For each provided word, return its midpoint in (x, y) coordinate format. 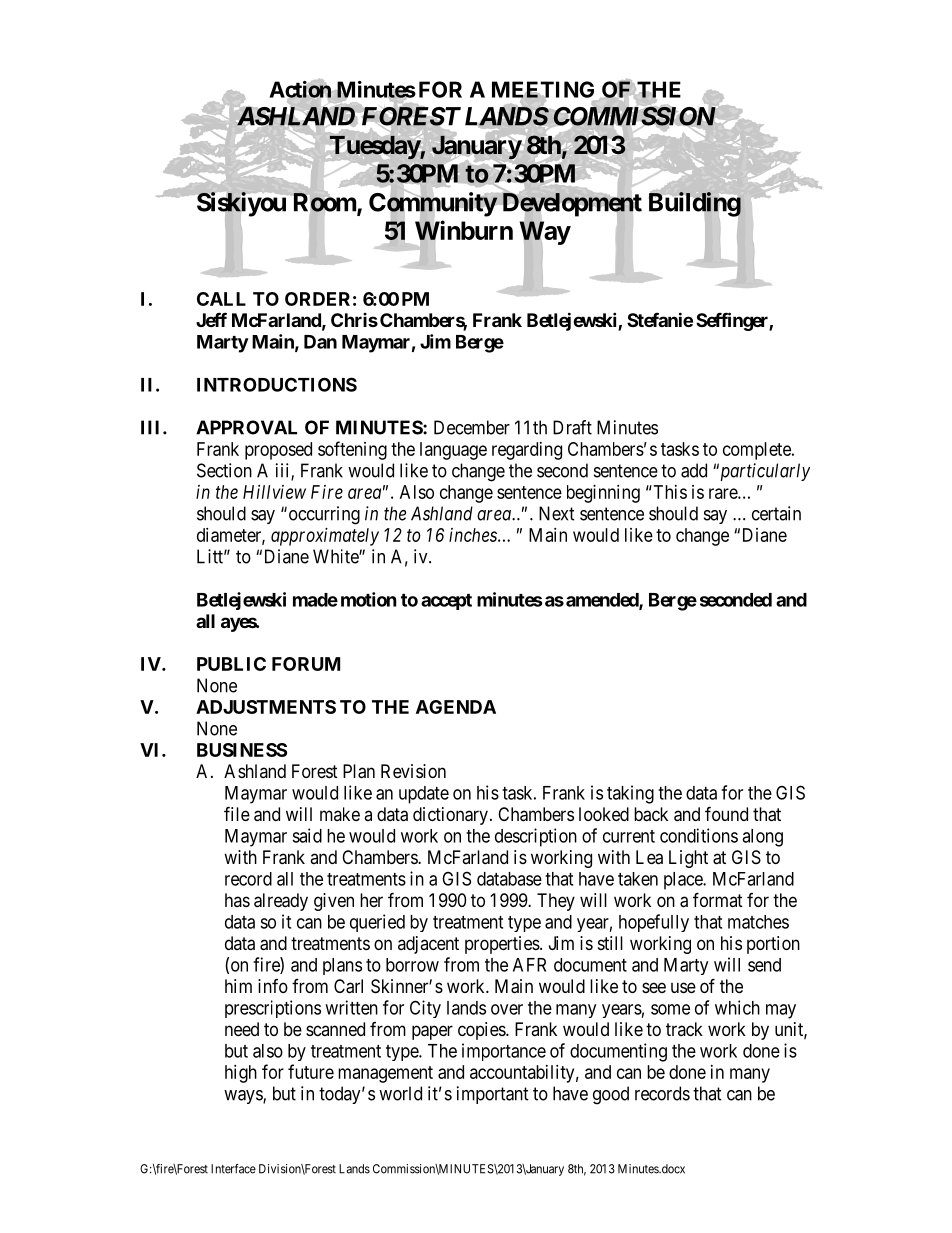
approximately (325, 537)
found (726, 813)
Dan (320, 342)
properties (502, 945)
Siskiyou (241, 204)
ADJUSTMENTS (266, 707)
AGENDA (456, 707)
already (281, 902)
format (718, 899)
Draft (572, 427)
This (669, 492)
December (472, 427)
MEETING (543, 90)
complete (758, 451)
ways (244, 1097)
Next (557, 513)
